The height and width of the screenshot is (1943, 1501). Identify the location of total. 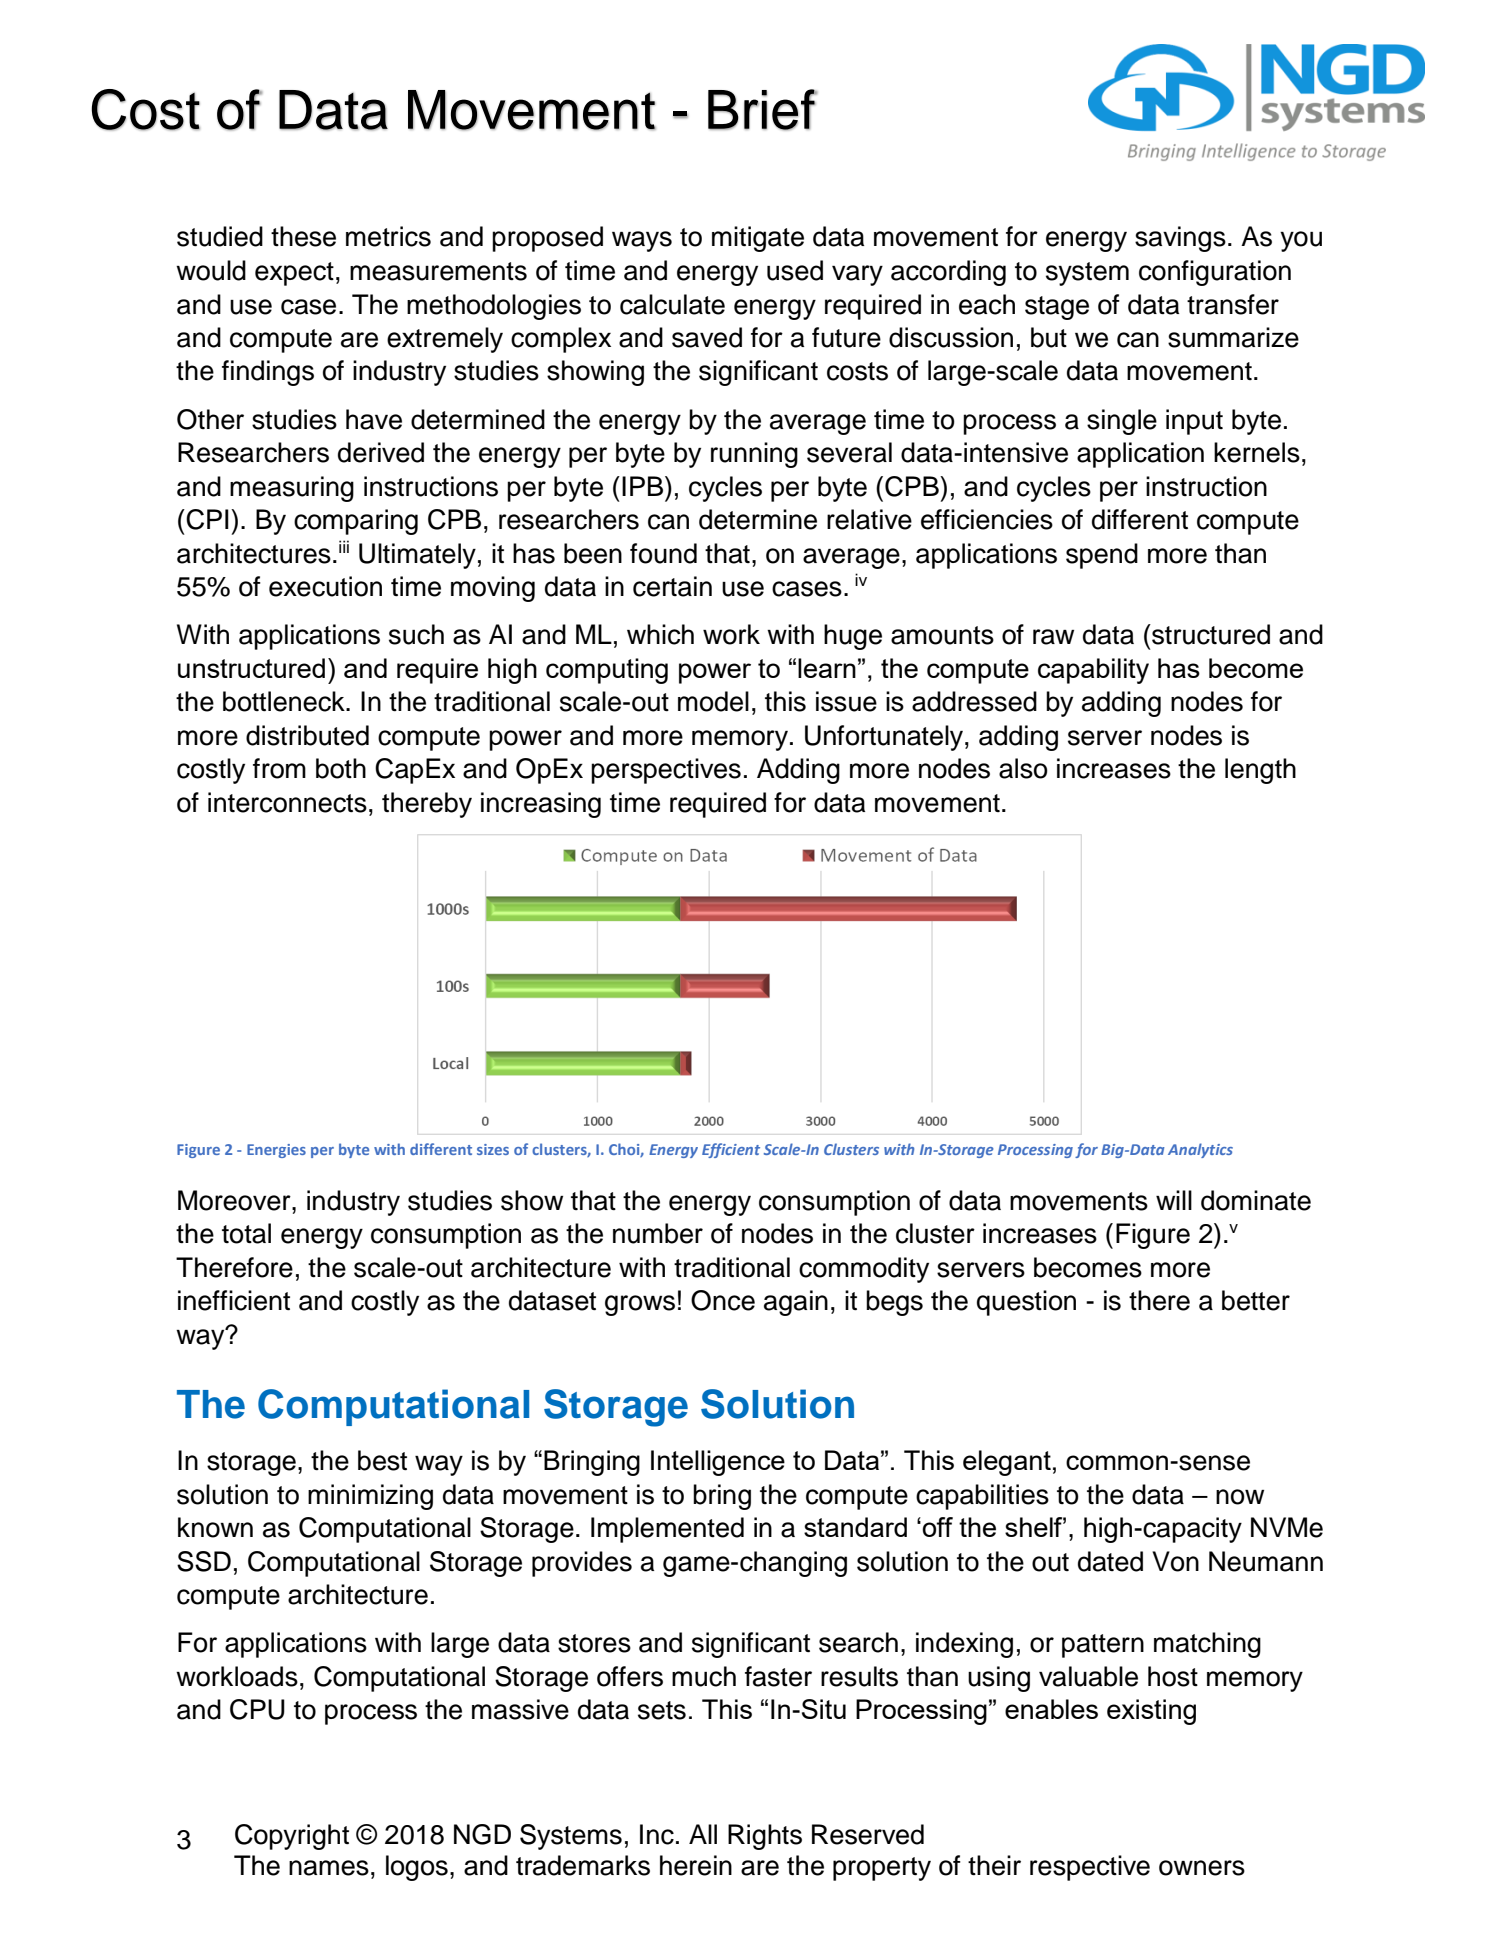
(246, 1233).
